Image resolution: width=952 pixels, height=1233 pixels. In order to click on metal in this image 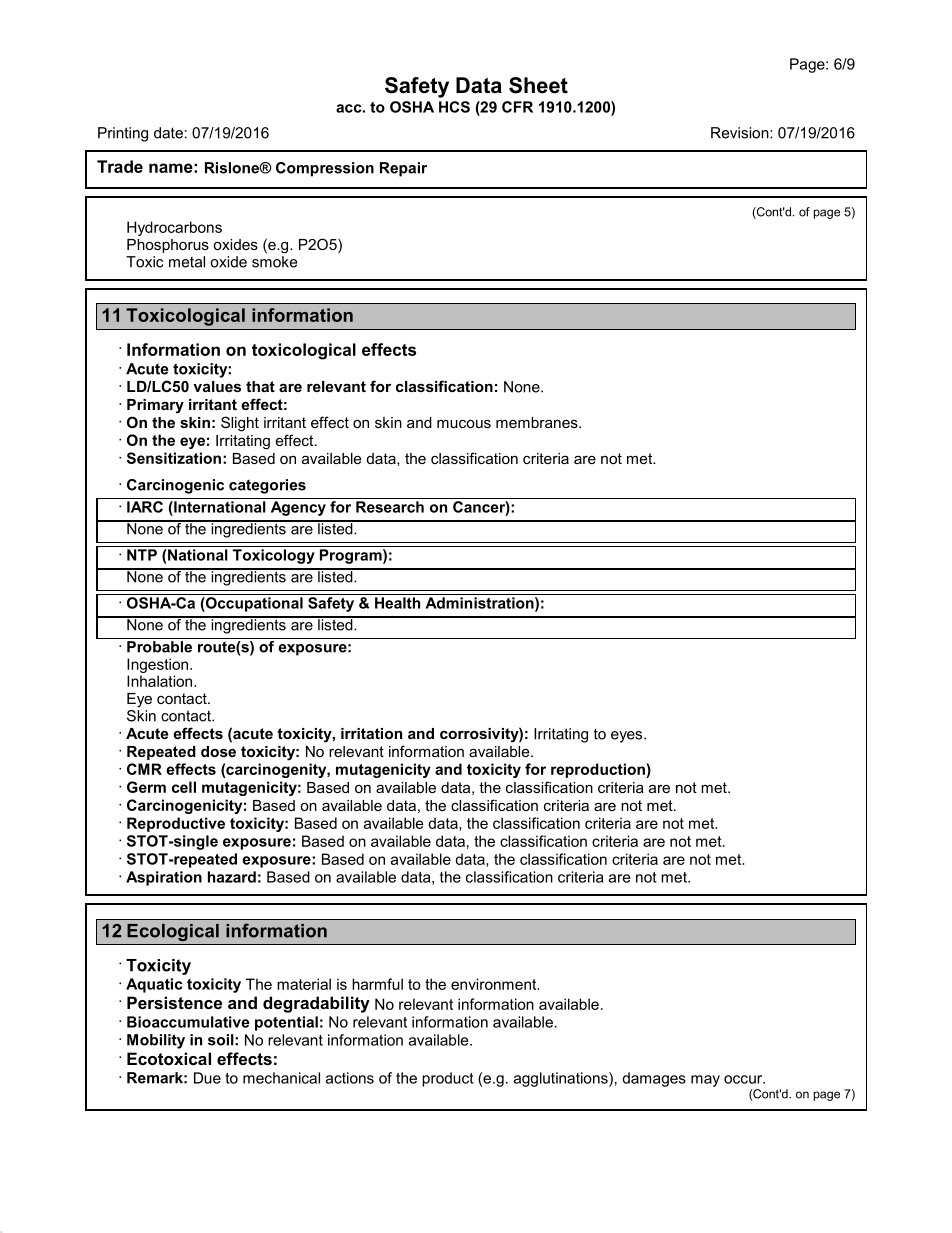, I will do `click(187, 262)`.
